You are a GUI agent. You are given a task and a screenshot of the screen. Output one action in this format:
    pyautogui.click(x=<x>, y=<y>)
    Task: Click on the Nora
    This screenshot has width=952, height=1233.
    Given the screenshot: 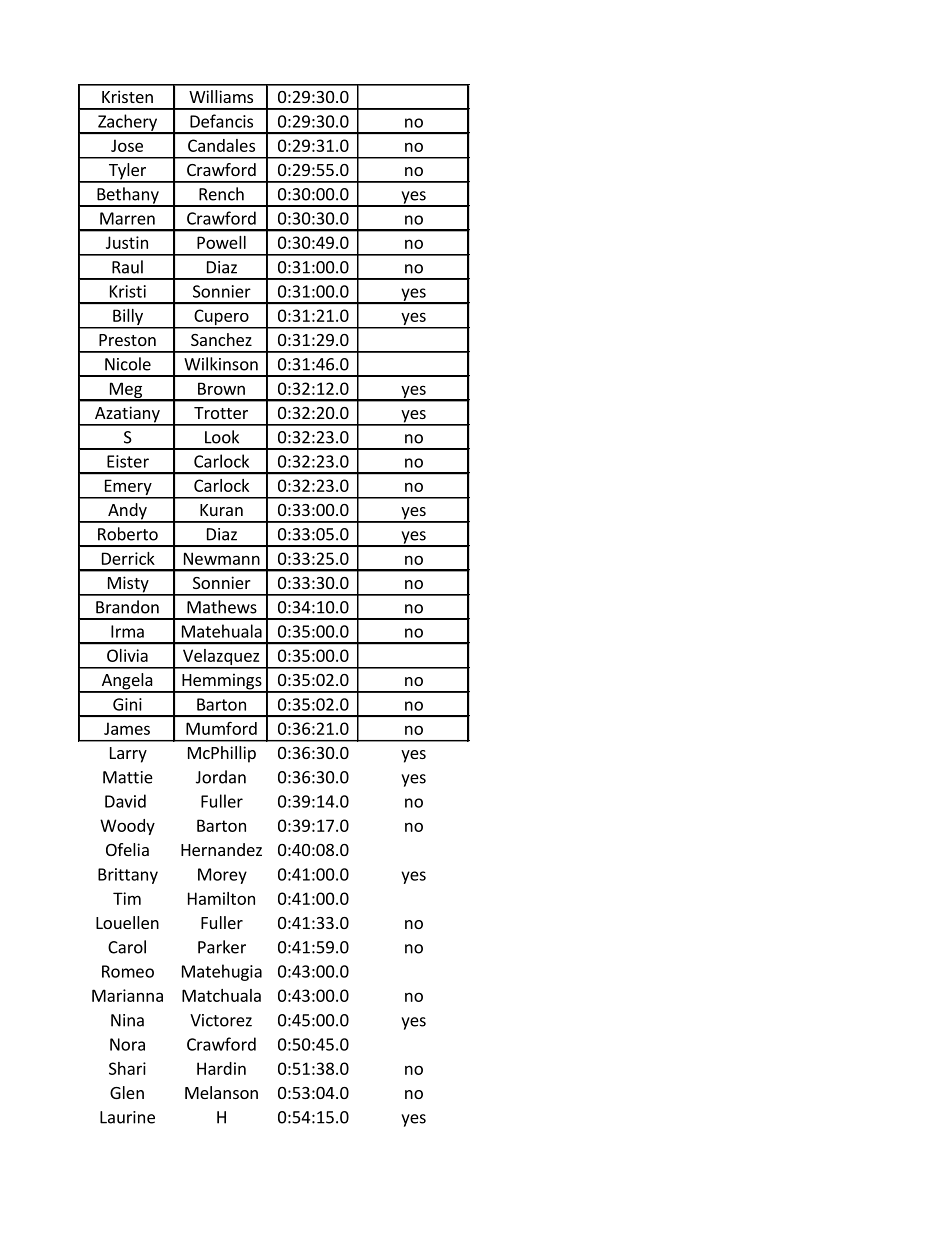 What is the action you would take?
    pyautogui.click(x=127, y=1044)
